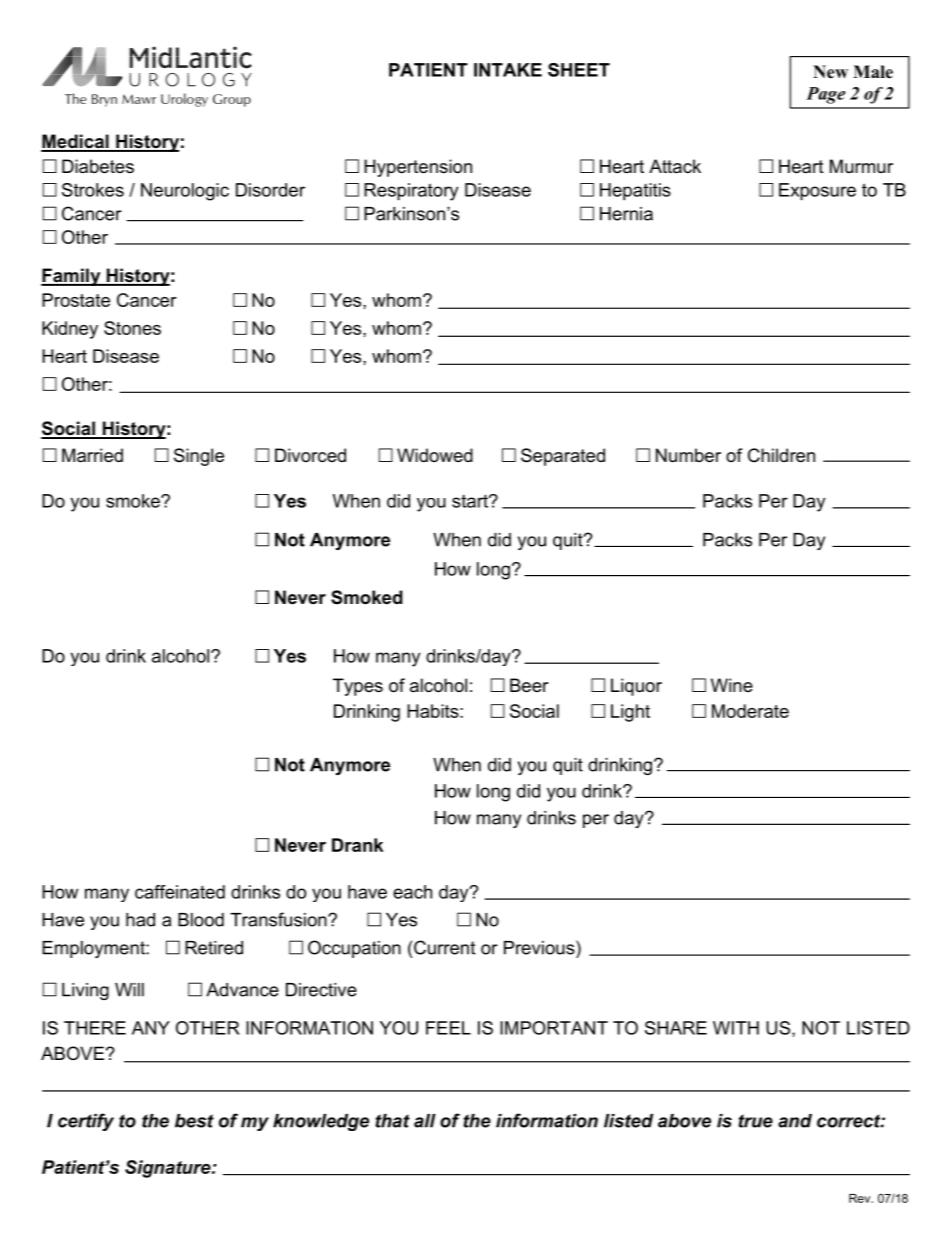 This screenshot has height=1233, width=952. Describe the element at coordinates (736, 1028) in the screenshot. I see `WITH` at that location.
